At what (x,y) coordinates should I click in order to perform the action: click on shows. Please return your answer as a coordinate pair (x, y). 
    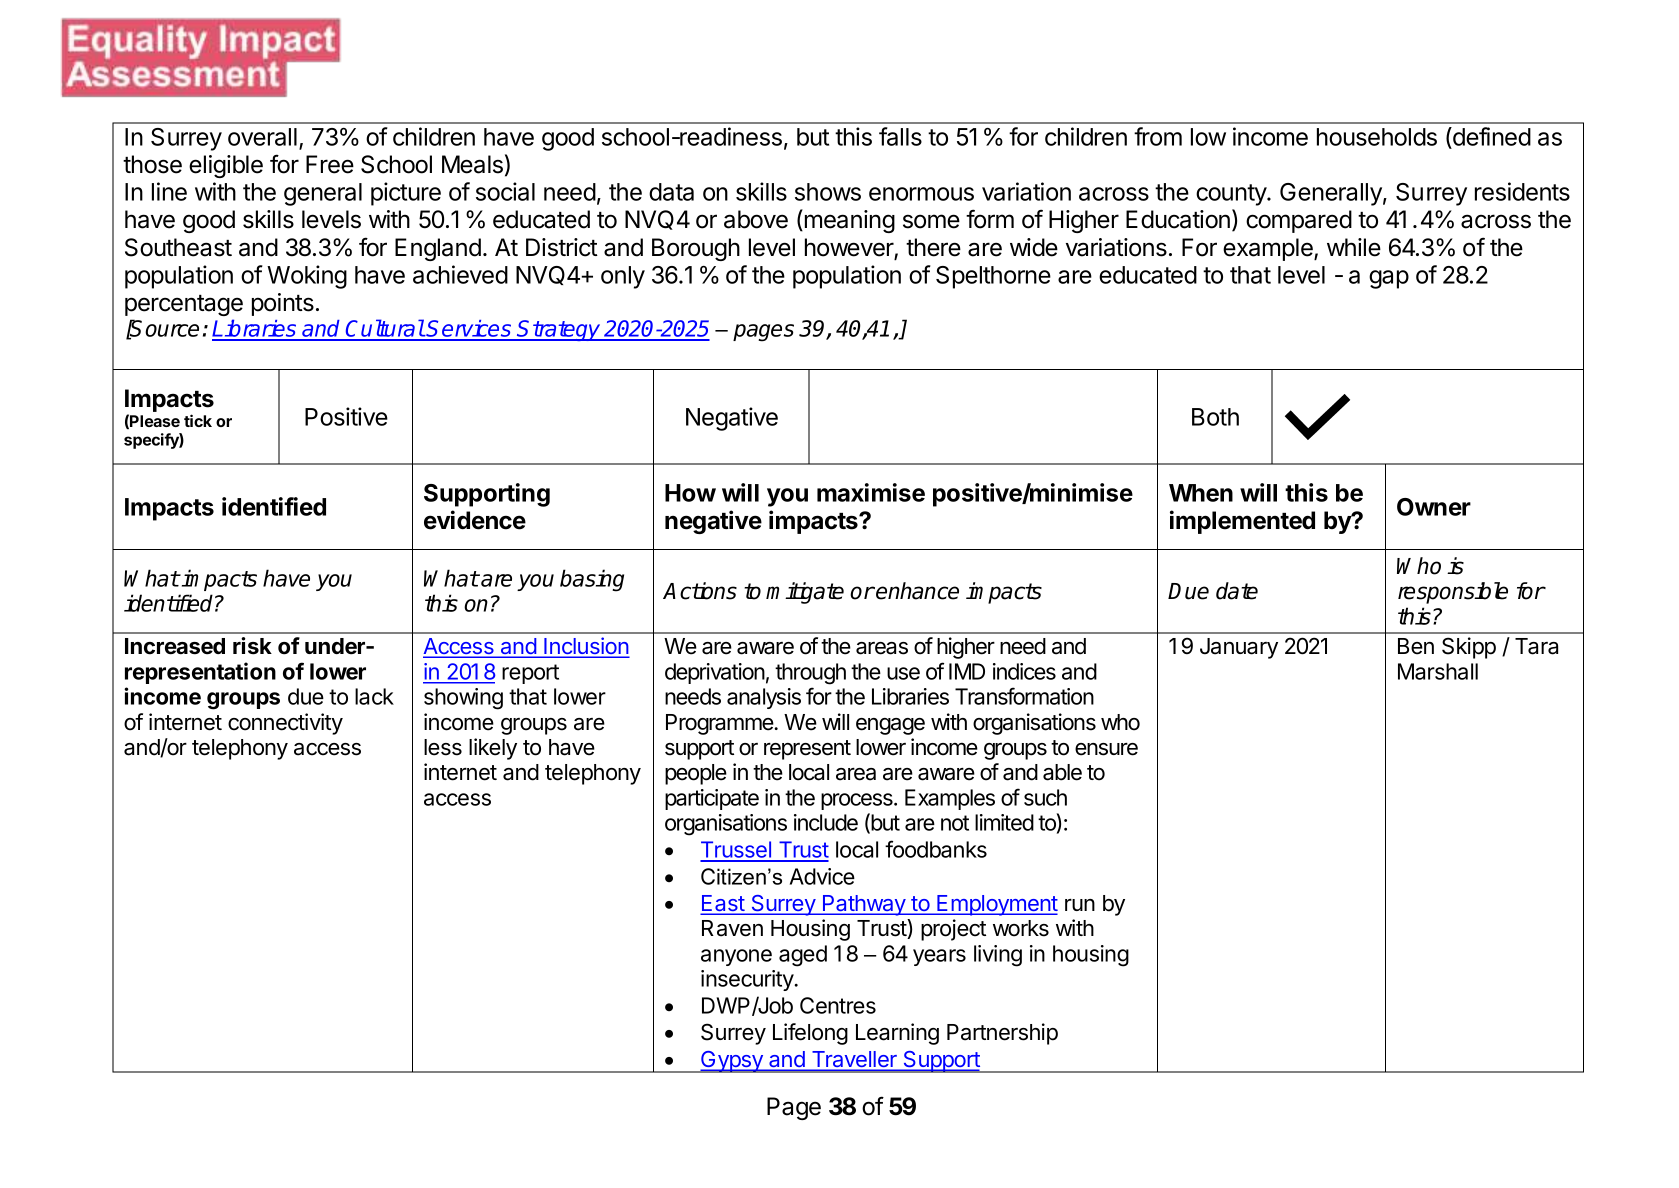
    Looking at the image, I should click on (828, 192).
